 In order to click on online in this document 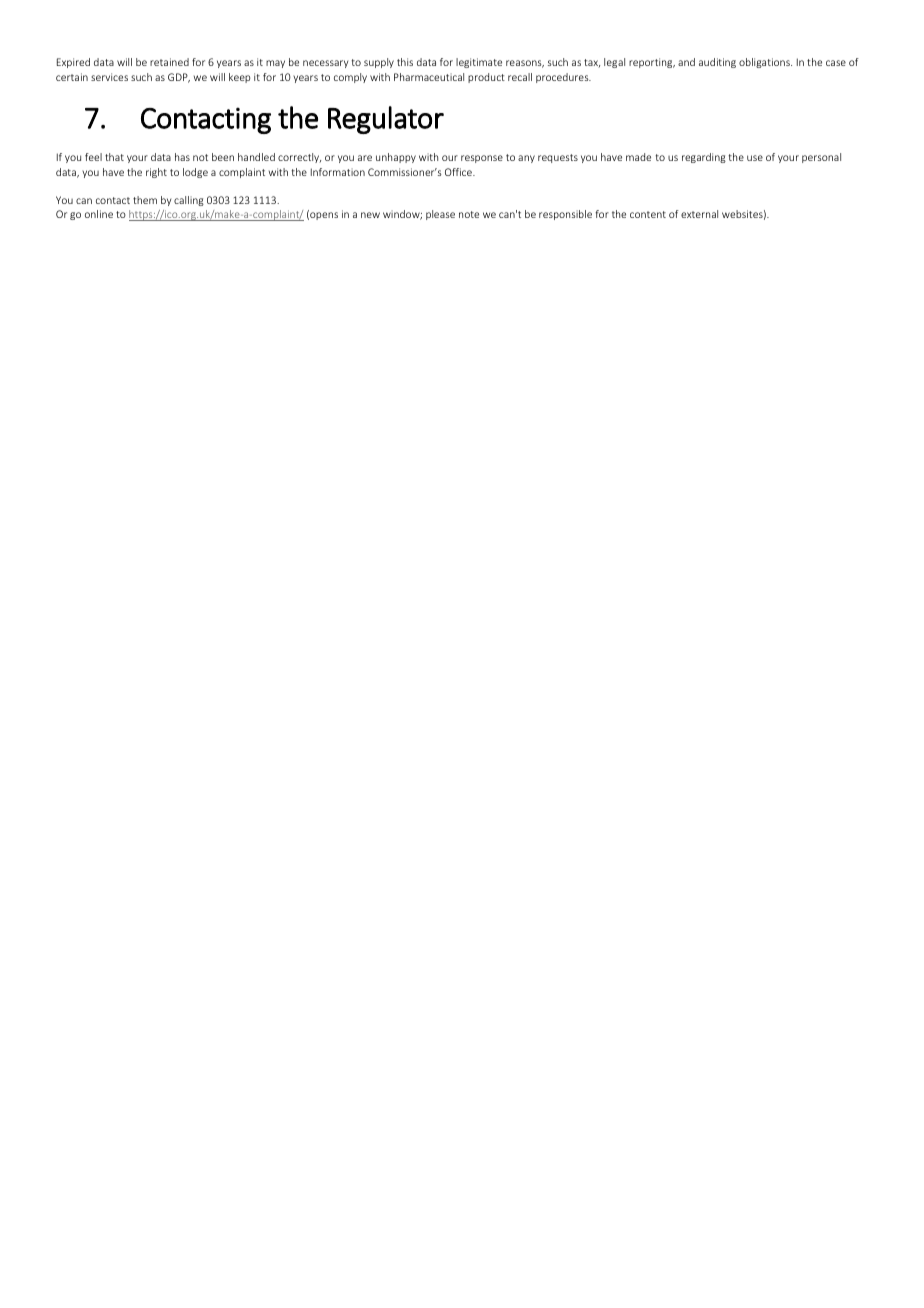, I will do `click(99, 214)`.
